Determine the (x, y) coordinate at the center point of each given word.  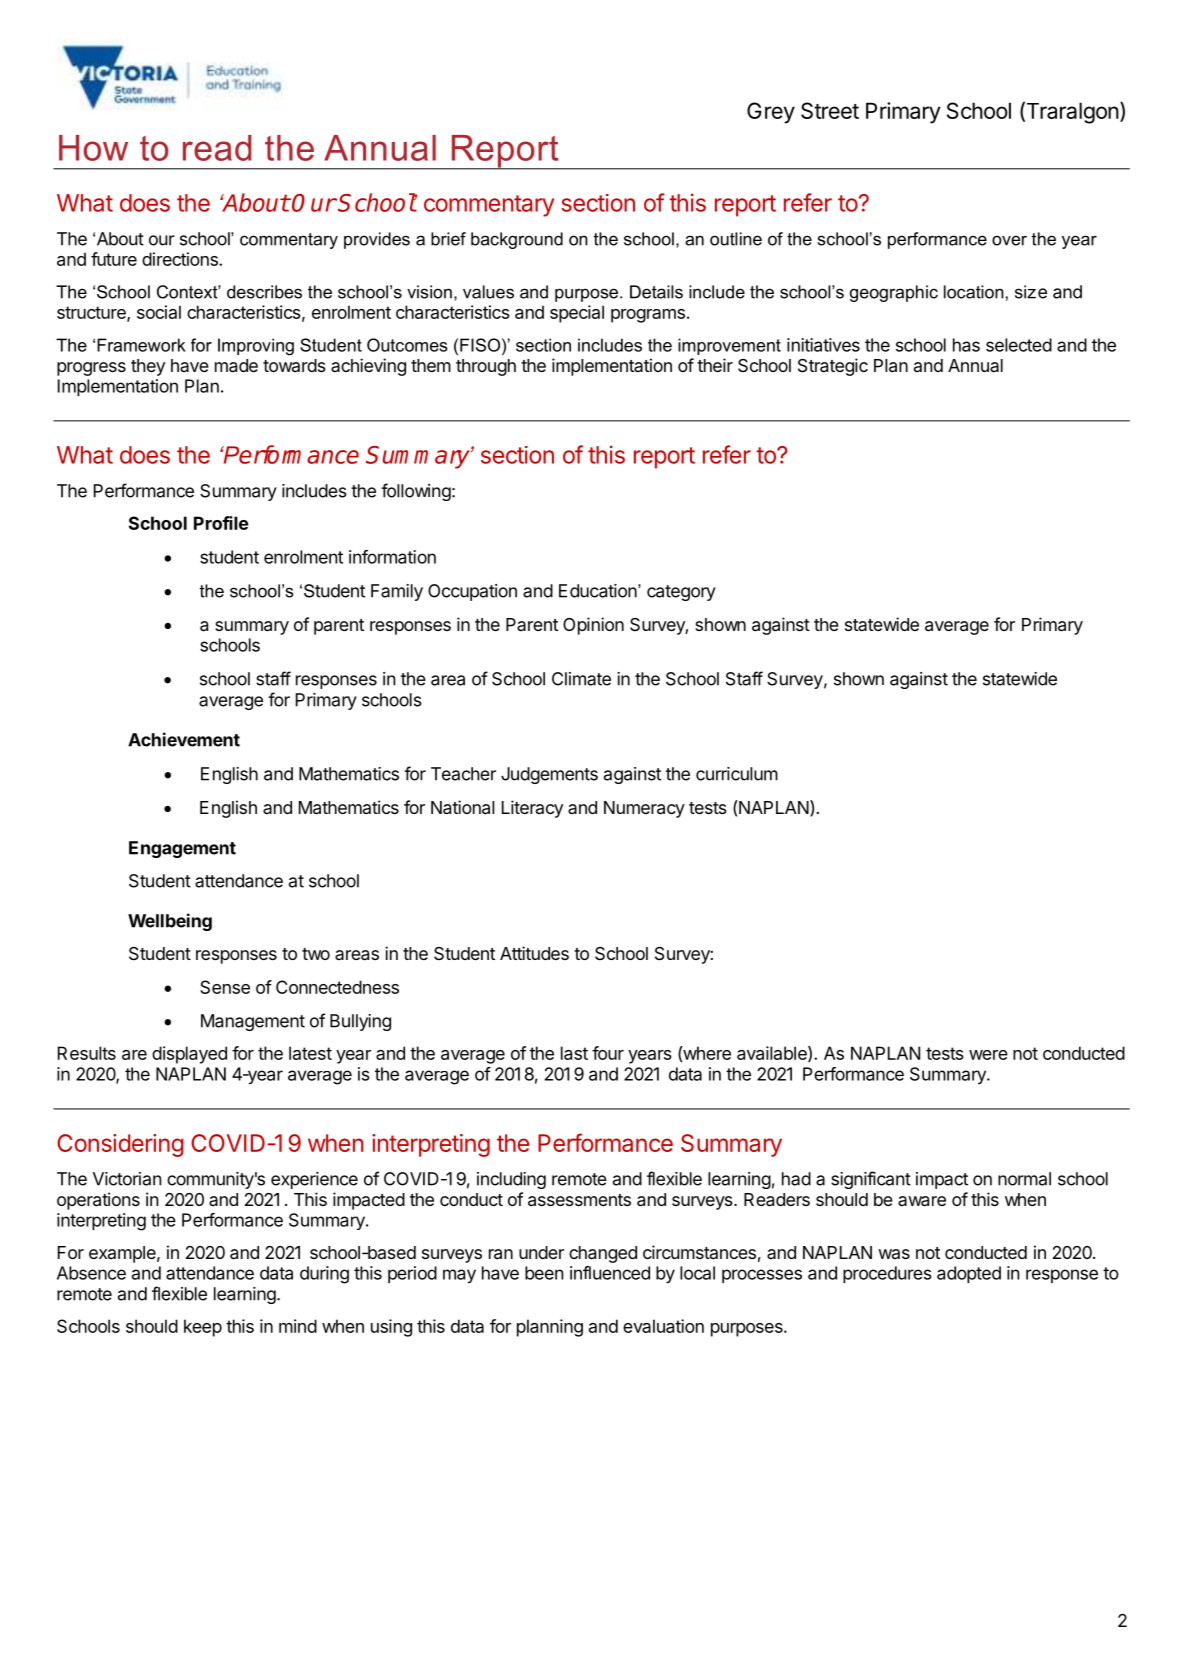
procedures (887, 1274)
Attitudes (534, 953)
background (517, 240)
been (544, 1273)
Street (830, 110)
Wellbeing (170, 922)
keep (203, 1328)
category (681, 593)
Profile (221, 523)
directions (181, 259)
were (988, 1055)
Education (599, 591)
